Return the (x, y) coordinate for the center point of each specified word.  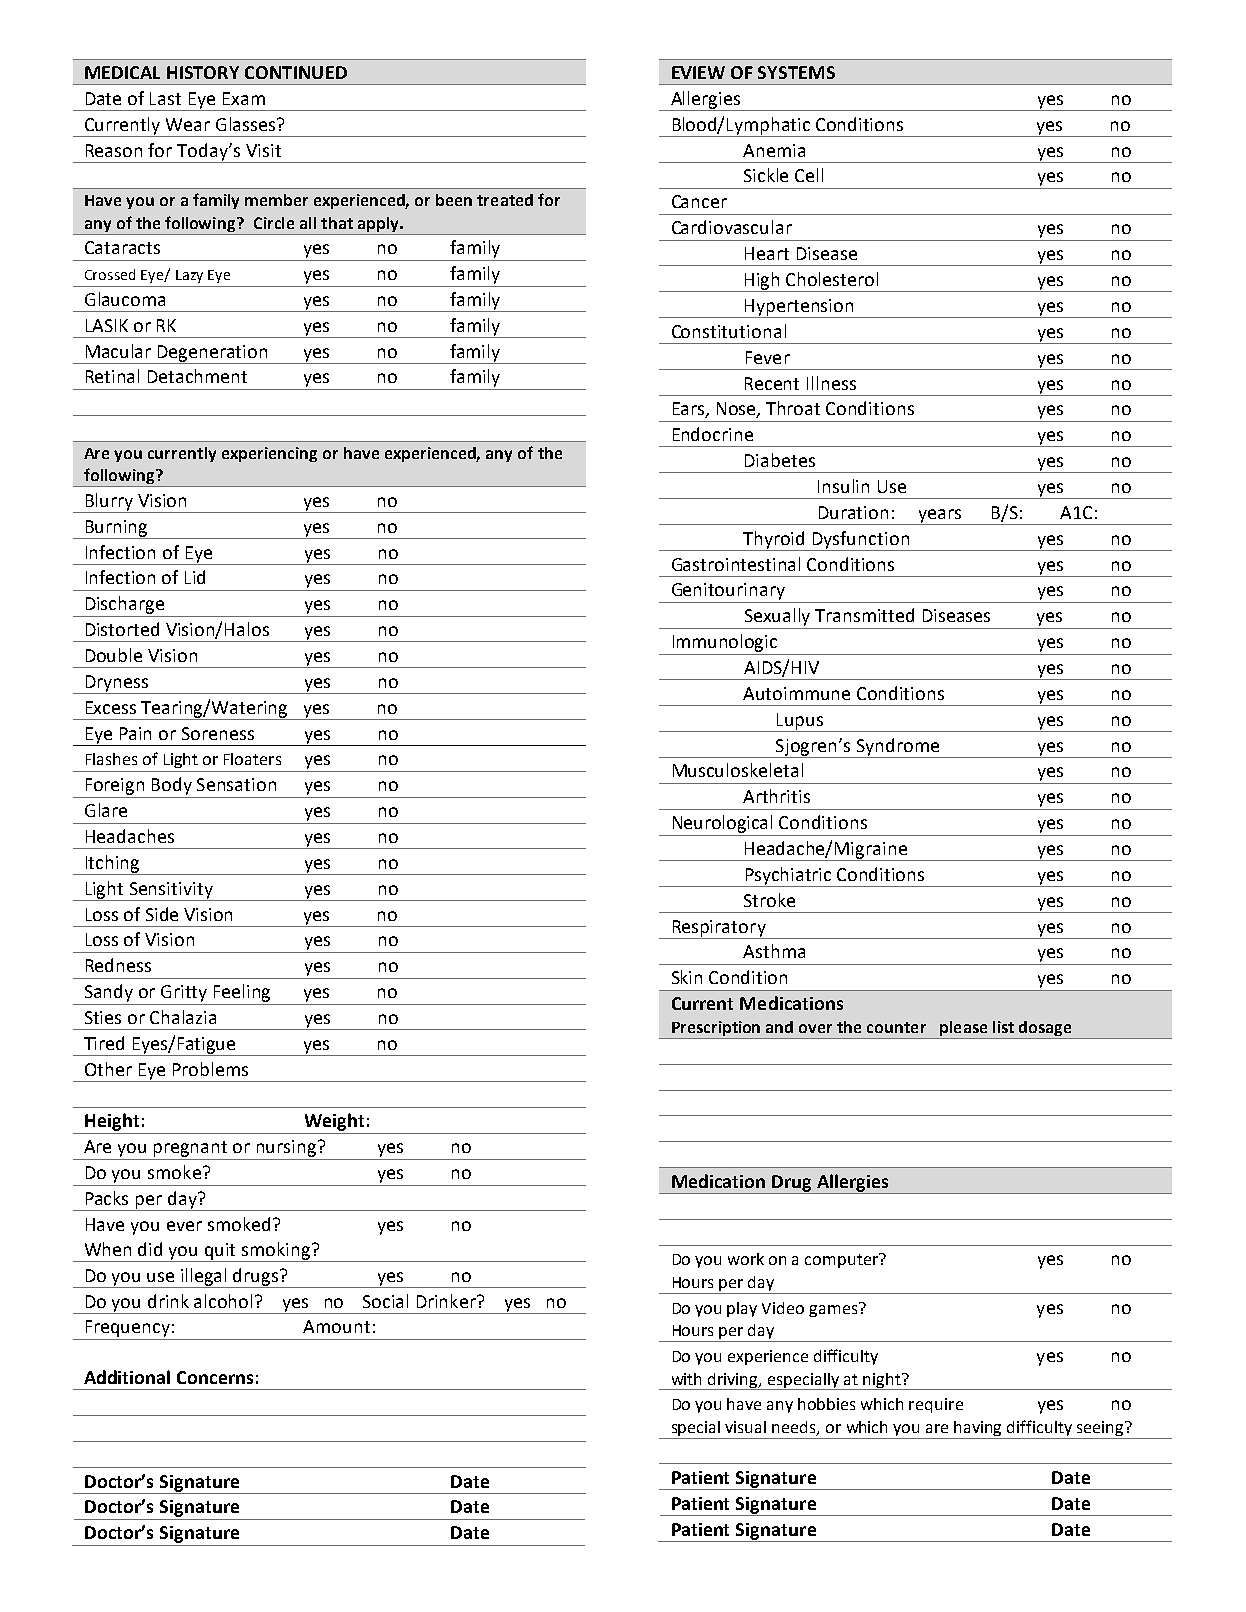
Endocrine (713, 434)
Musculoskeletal (738, 770)
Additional (127, 1377)
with (686, 1379)
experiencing (269, 454)
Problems (210, 1069)
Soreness (218, 733)
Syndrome (898, 748)
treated (505, 200)
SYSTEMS (796, 72)
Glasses (247, 124)
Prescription (716, 1030)
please (964, 1030)
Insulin (843, 486)
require (936, 1405)
